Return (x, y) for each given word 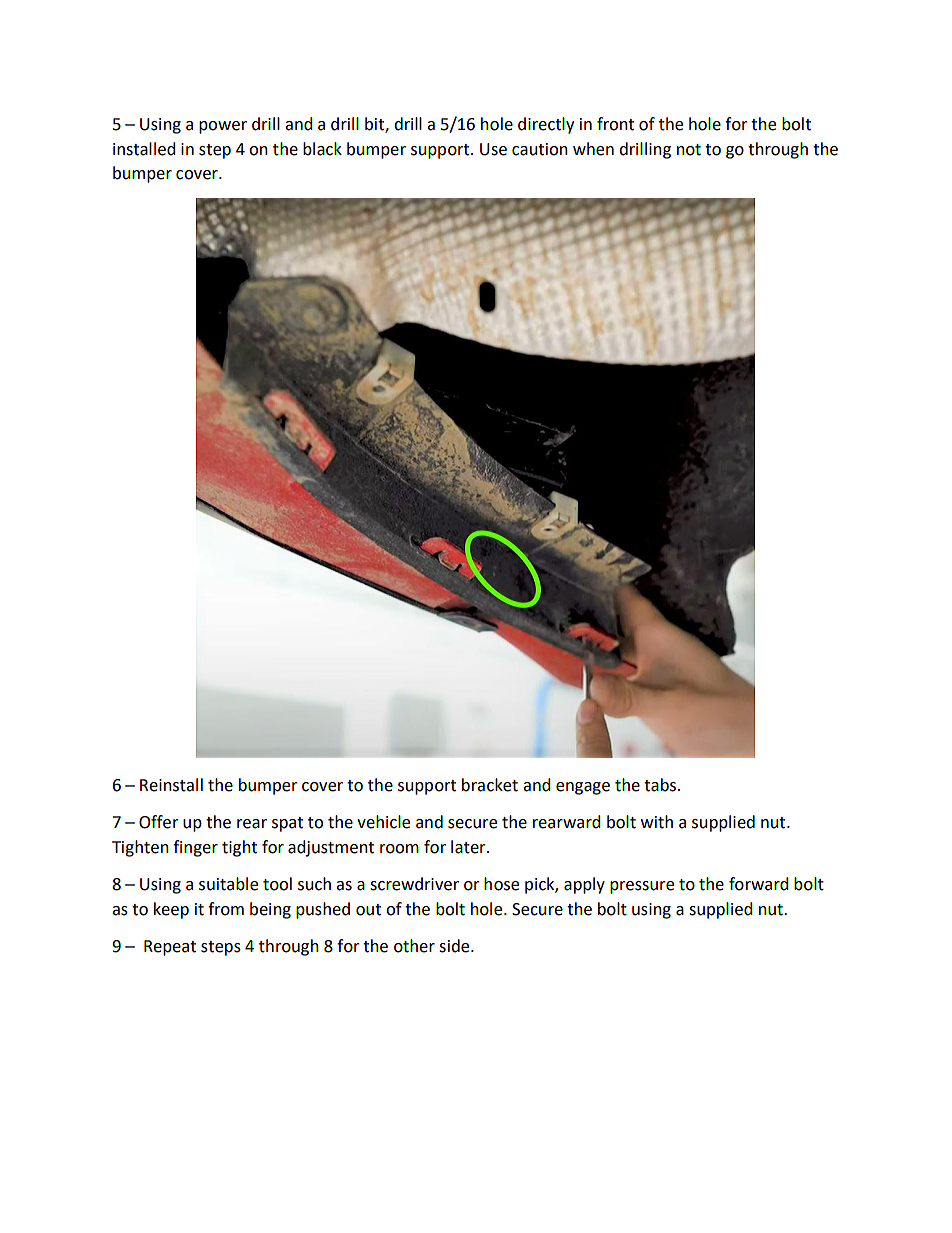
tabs (661, 785)
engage (583, 788)
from (226, 909)
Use (493, 149)
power (223, 127)
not (689, 150)
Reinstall (171, 785)
